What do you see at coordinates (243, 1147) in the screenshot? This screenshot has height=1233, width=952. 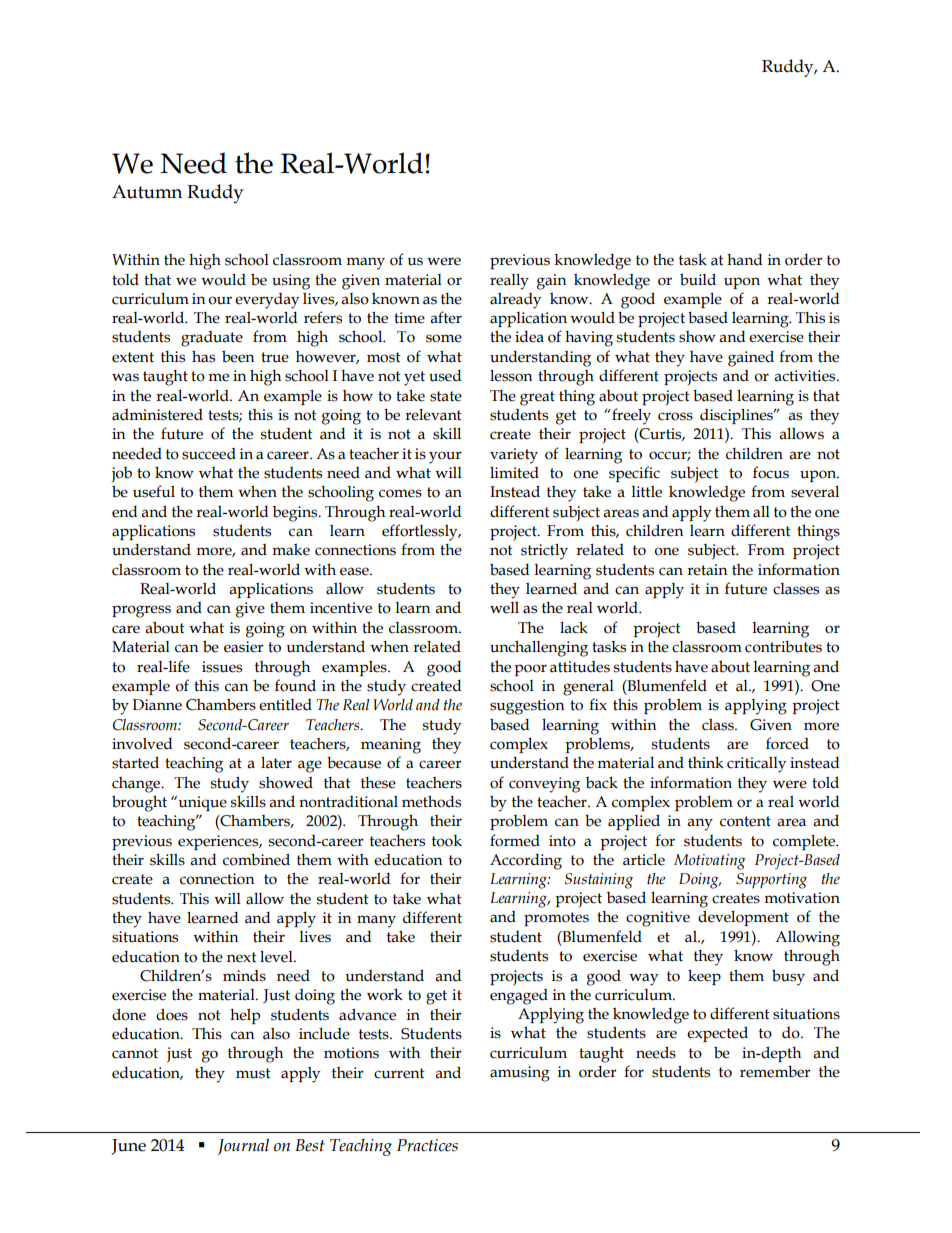 I see `Journal` at bounding box center [243, 1147].
